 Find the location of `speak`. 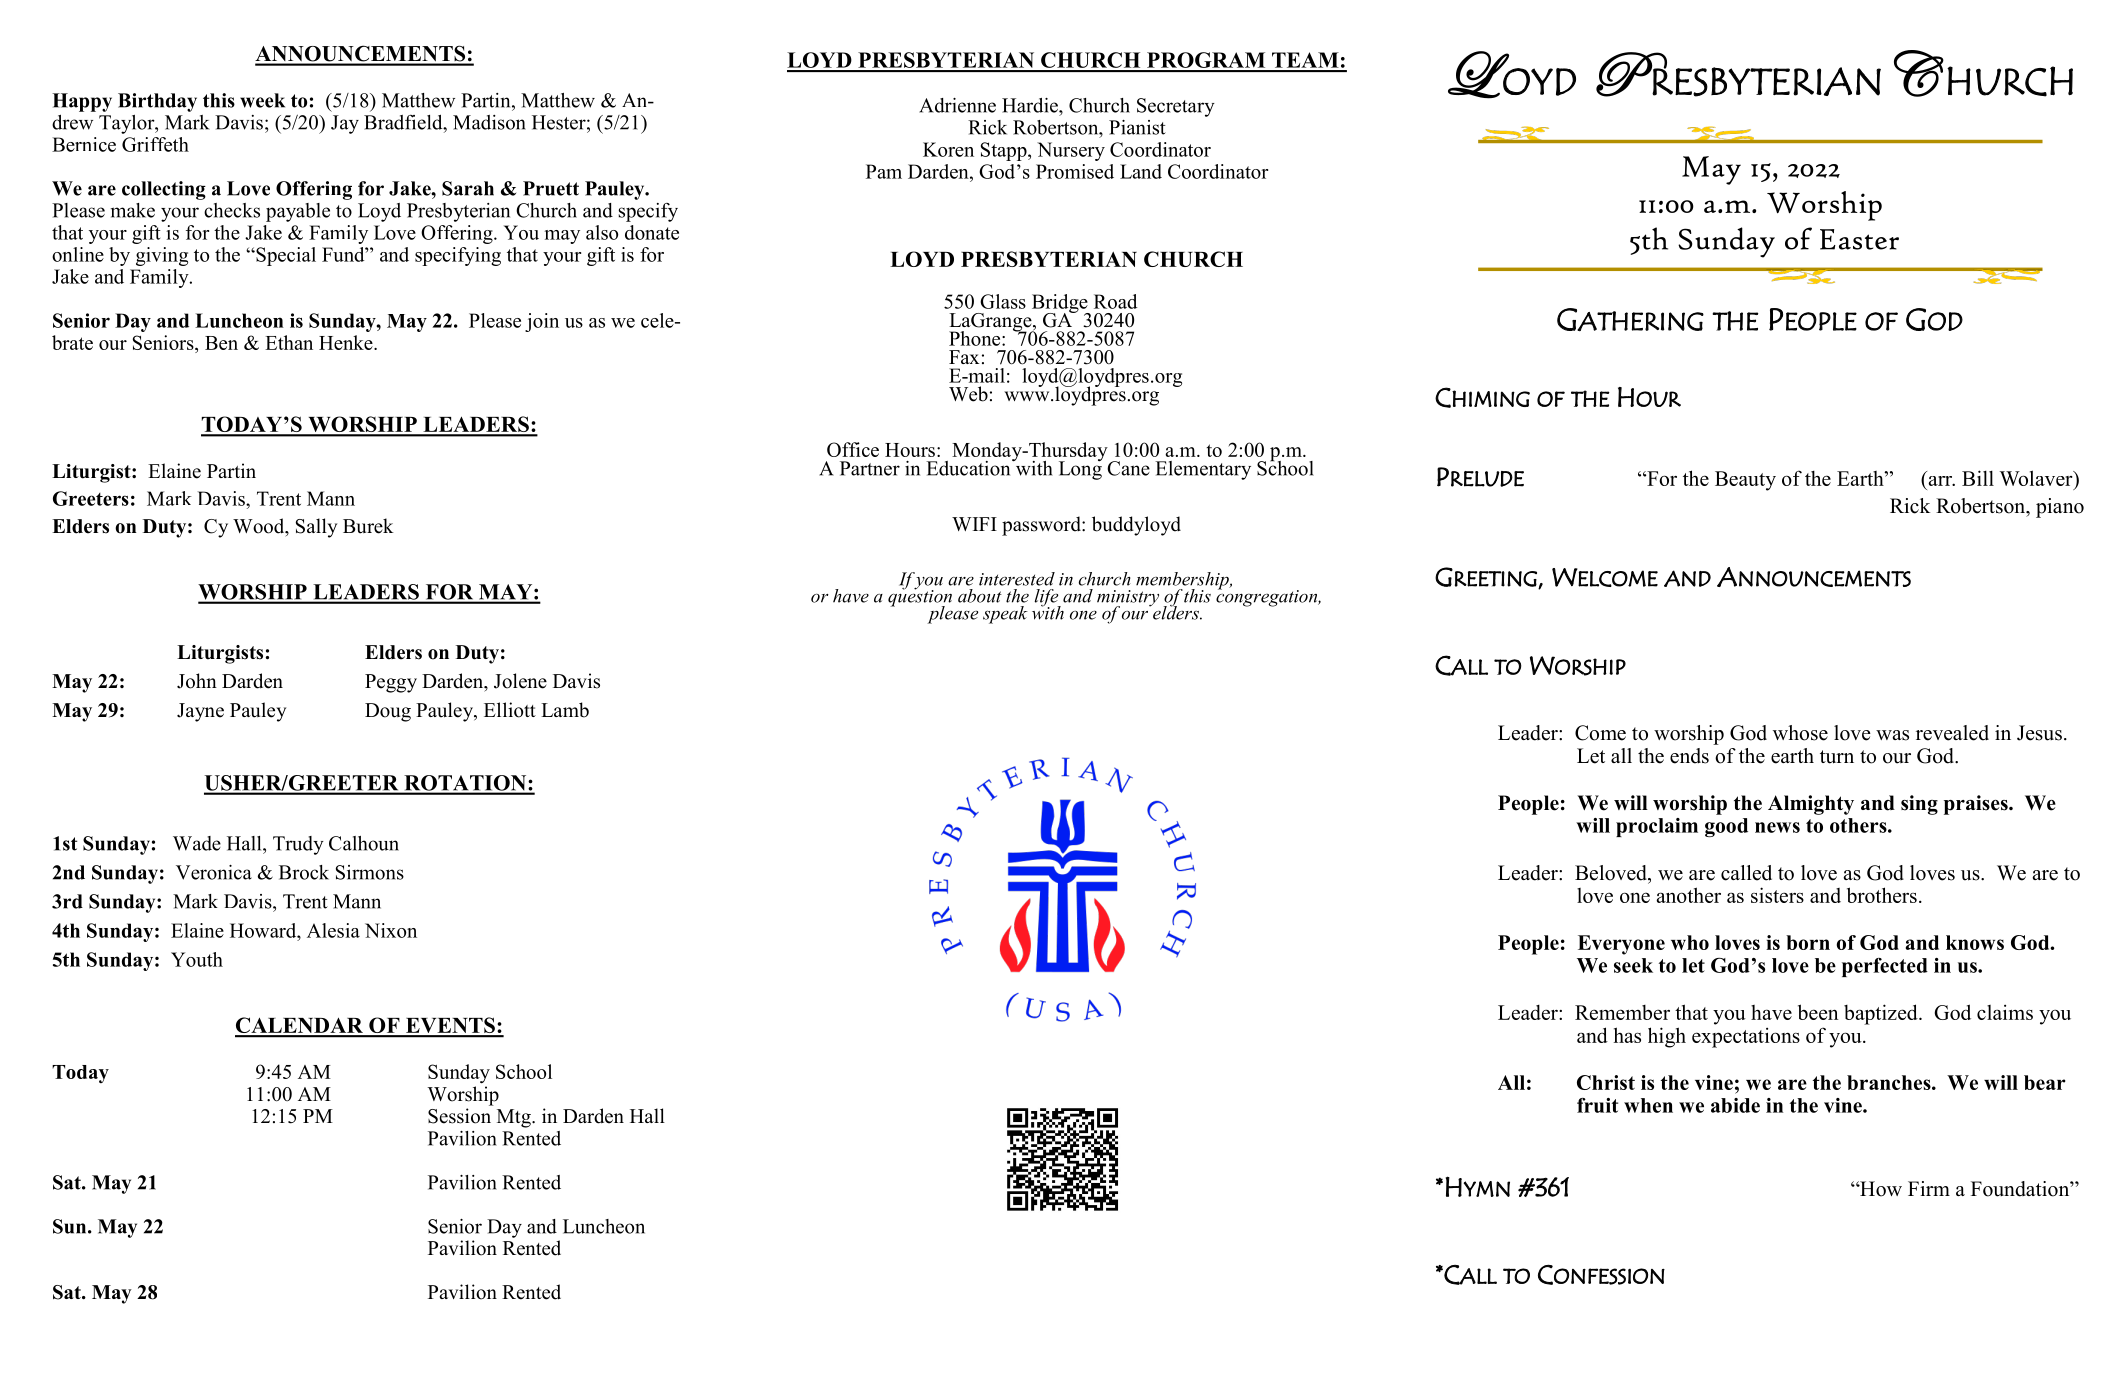

speak is located at coordinates (1005, 615).
